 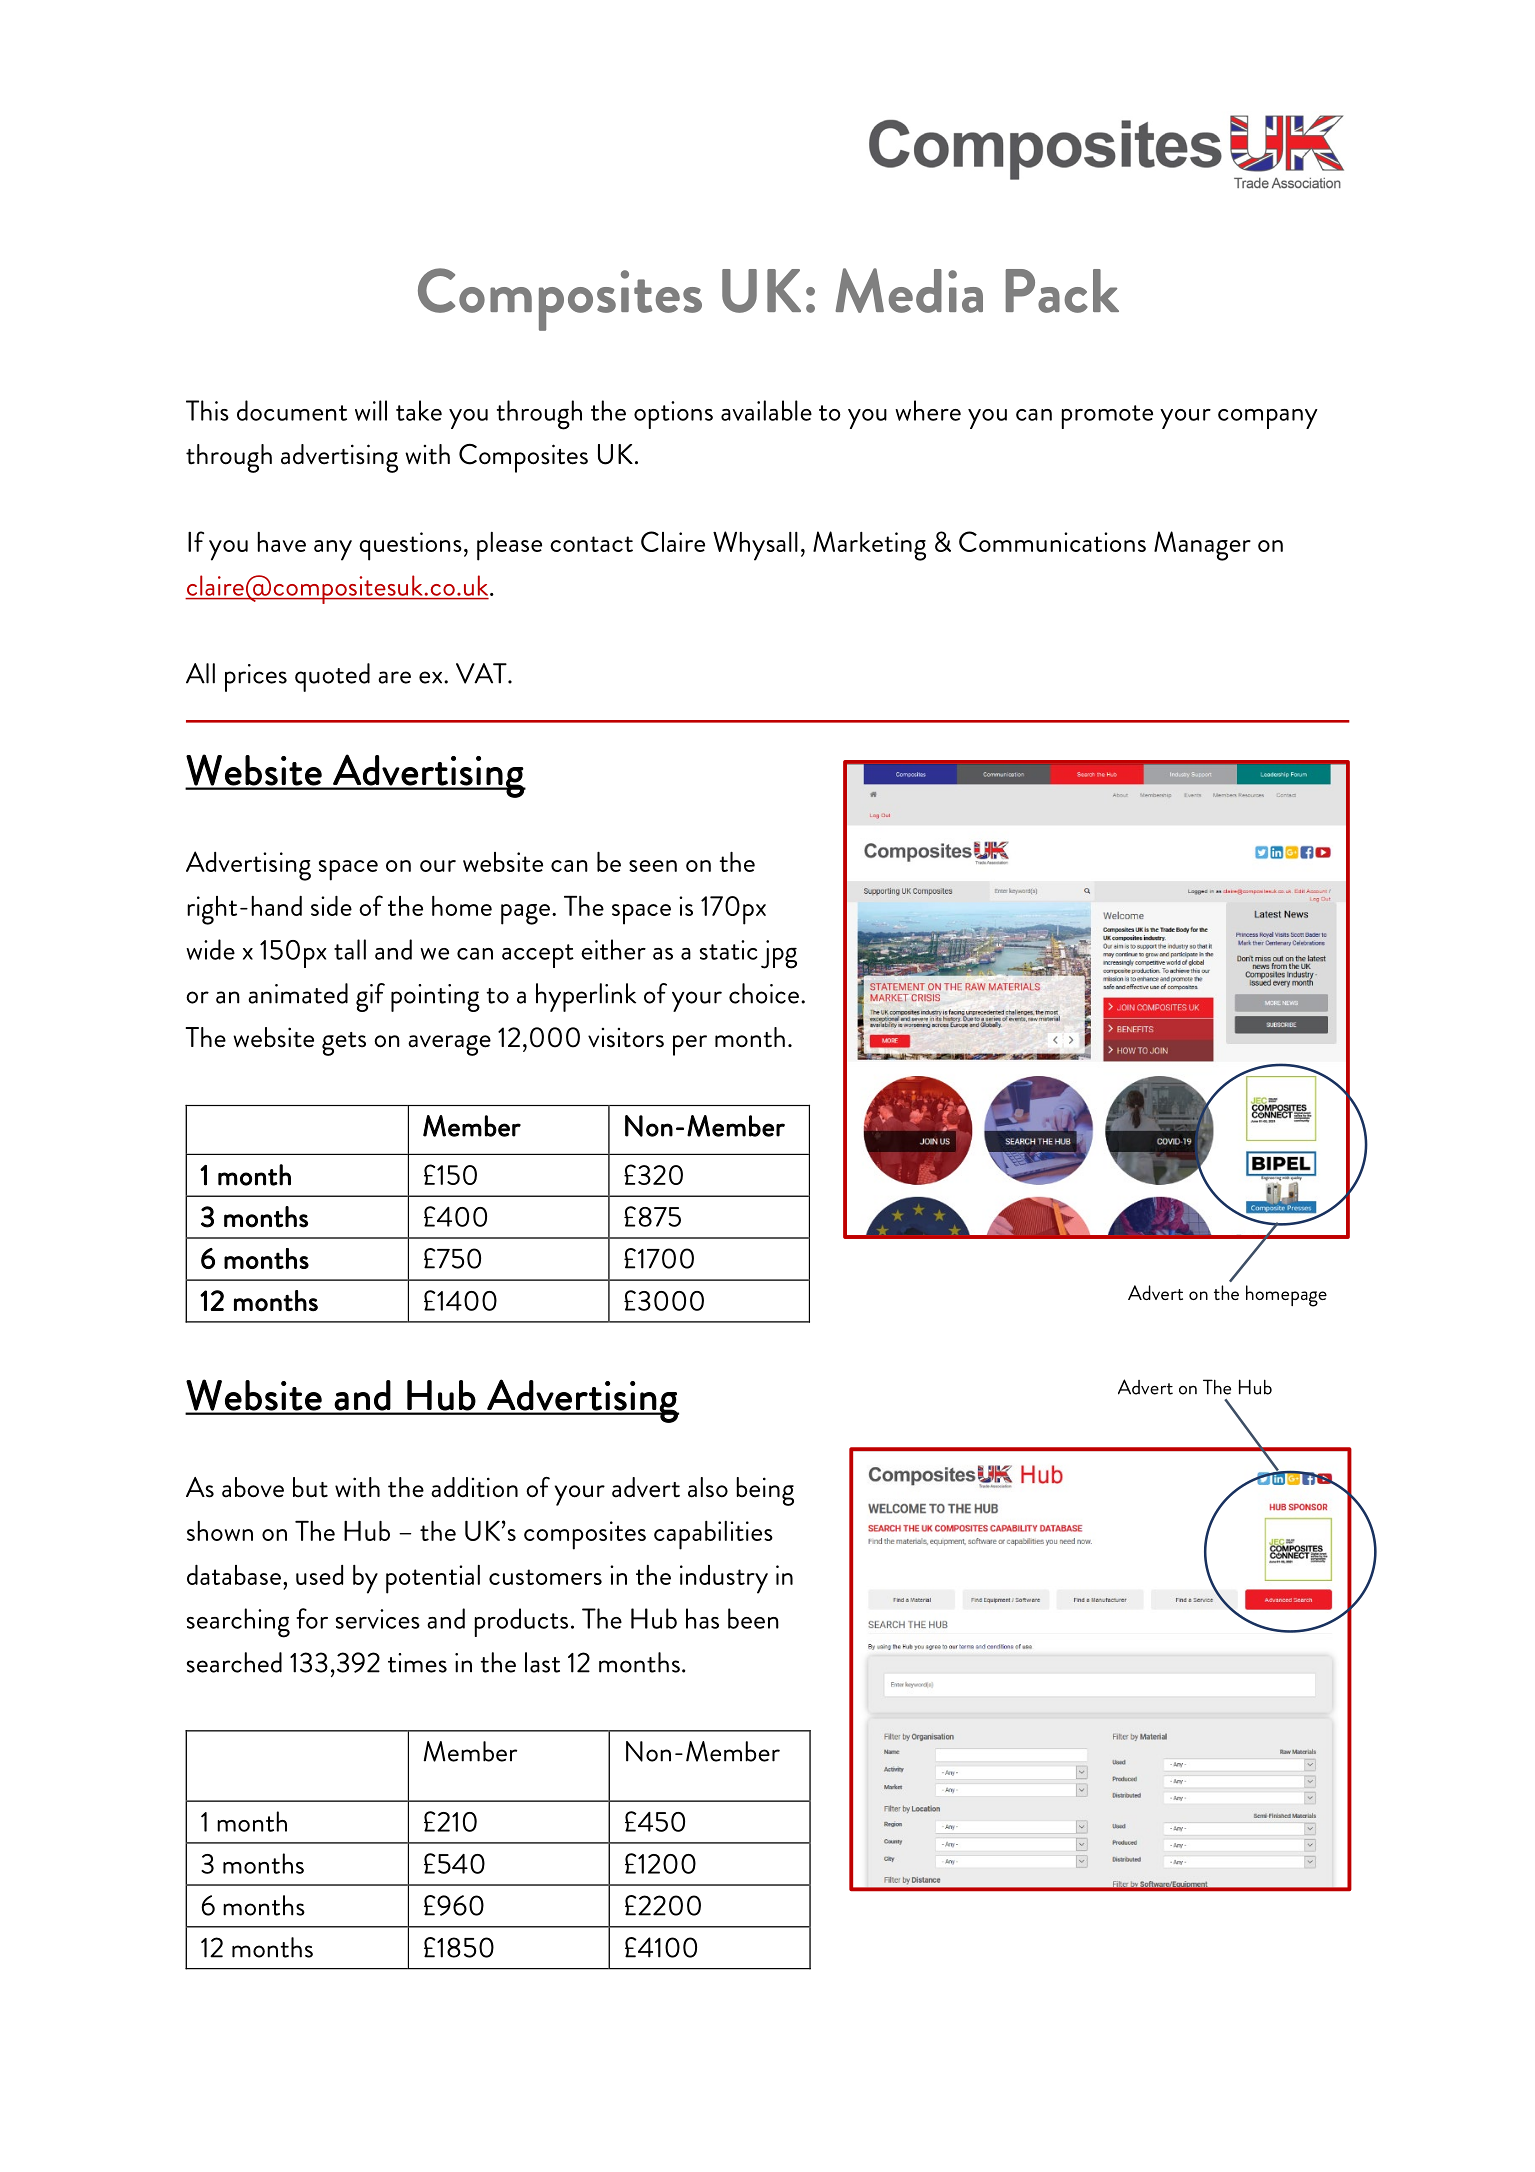 What do you see at coordinates (1062, 291) in the image?
I see `Pack` at bounding box center [1062, 291].
